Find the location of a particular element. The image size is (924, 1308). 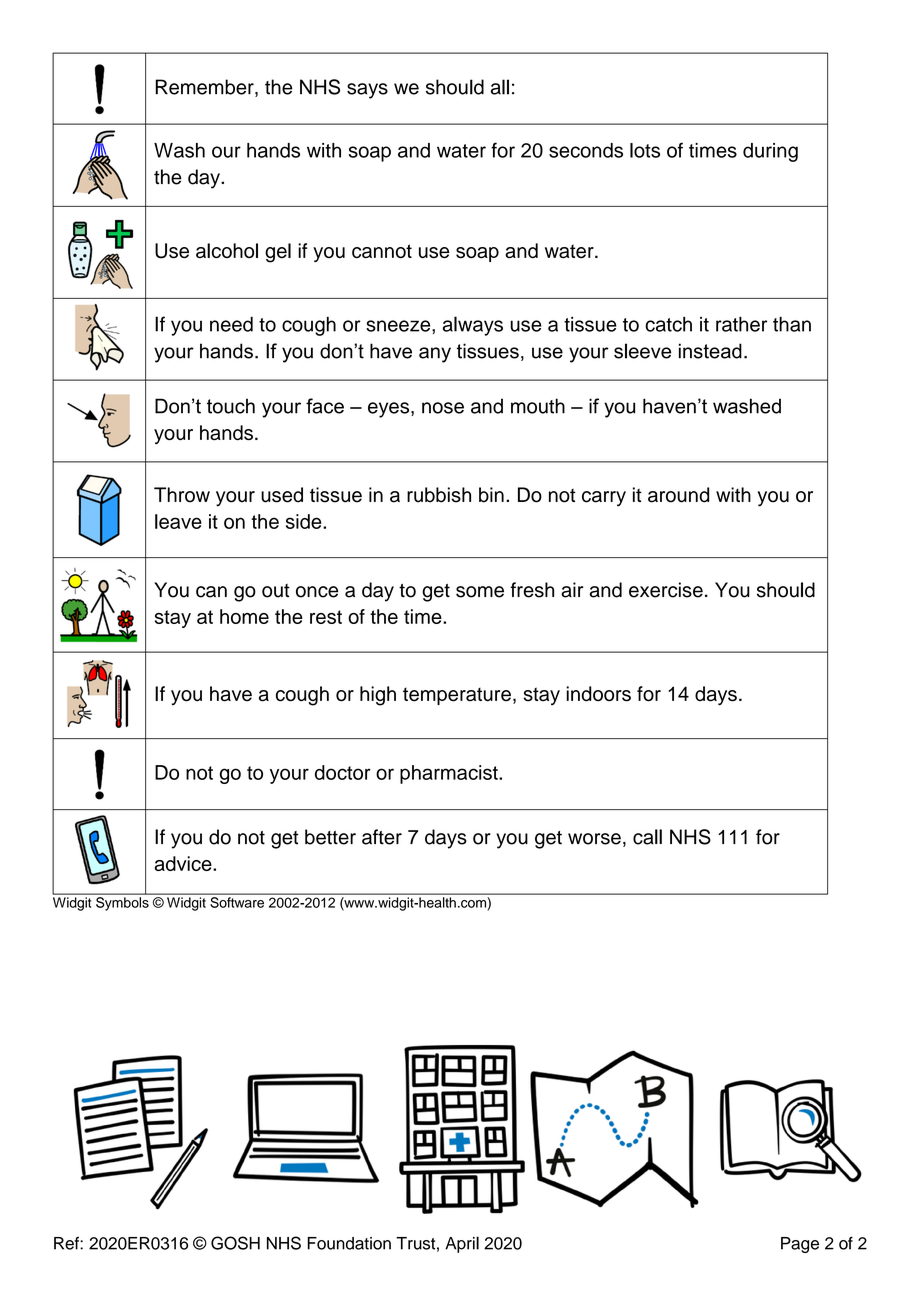

exercise is located at coordinates (666, 590).
